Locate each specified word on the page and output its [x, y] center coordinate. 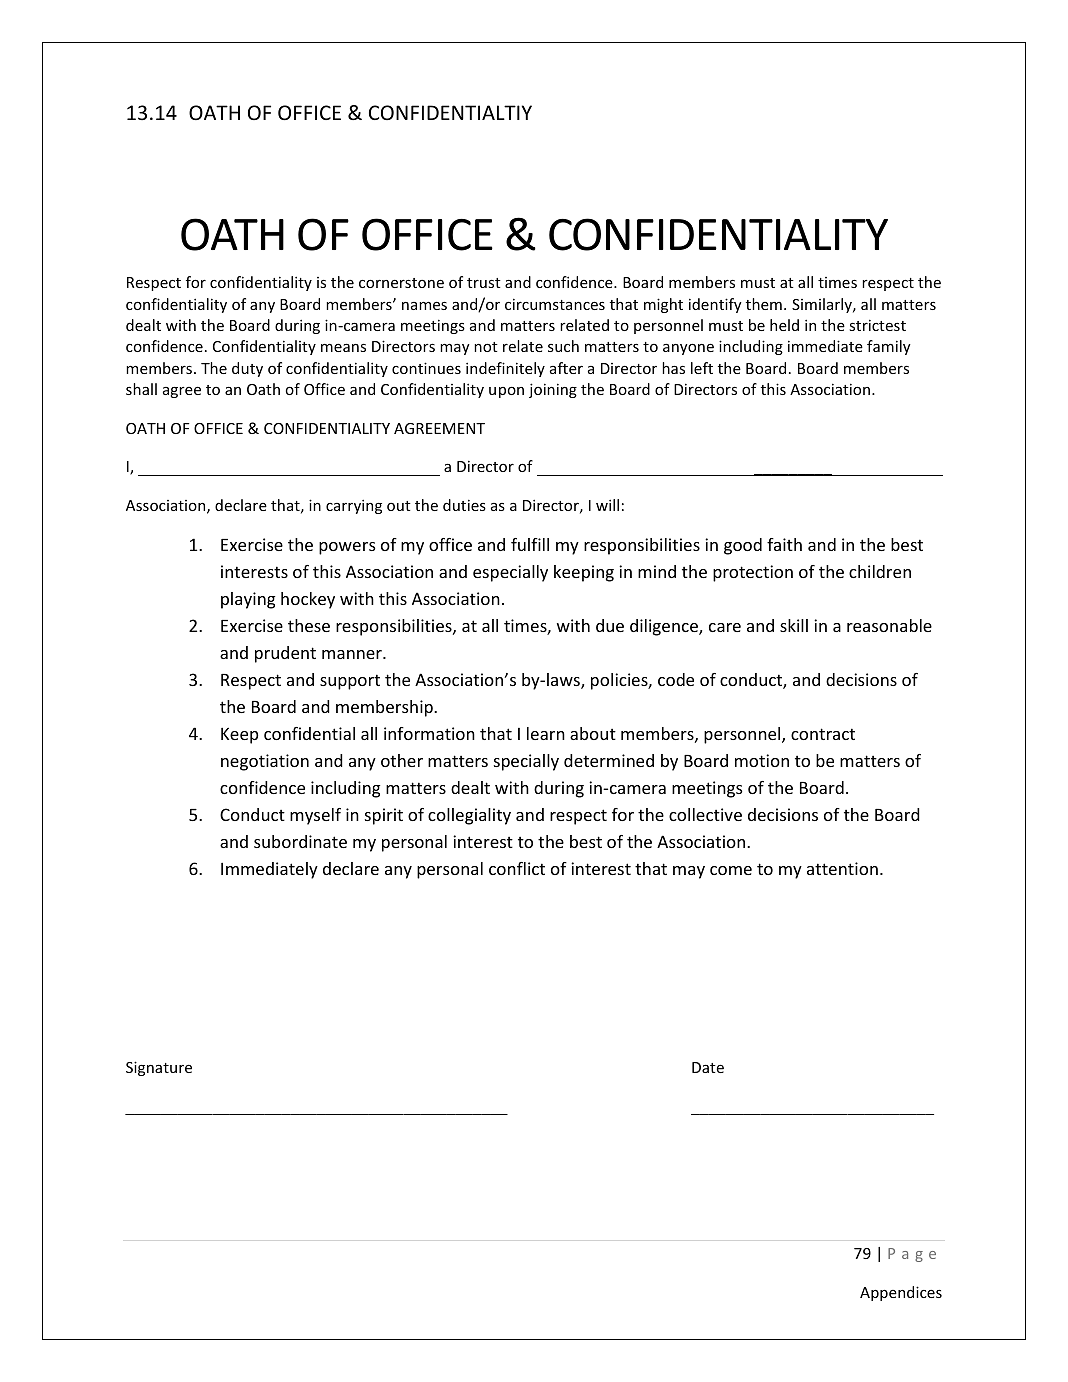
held [784, 325]
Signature [159, 1068]
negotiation [265, 762]
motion [762, 760]
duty [247, 369]
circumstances [555, 304]
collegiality [469, 816]
